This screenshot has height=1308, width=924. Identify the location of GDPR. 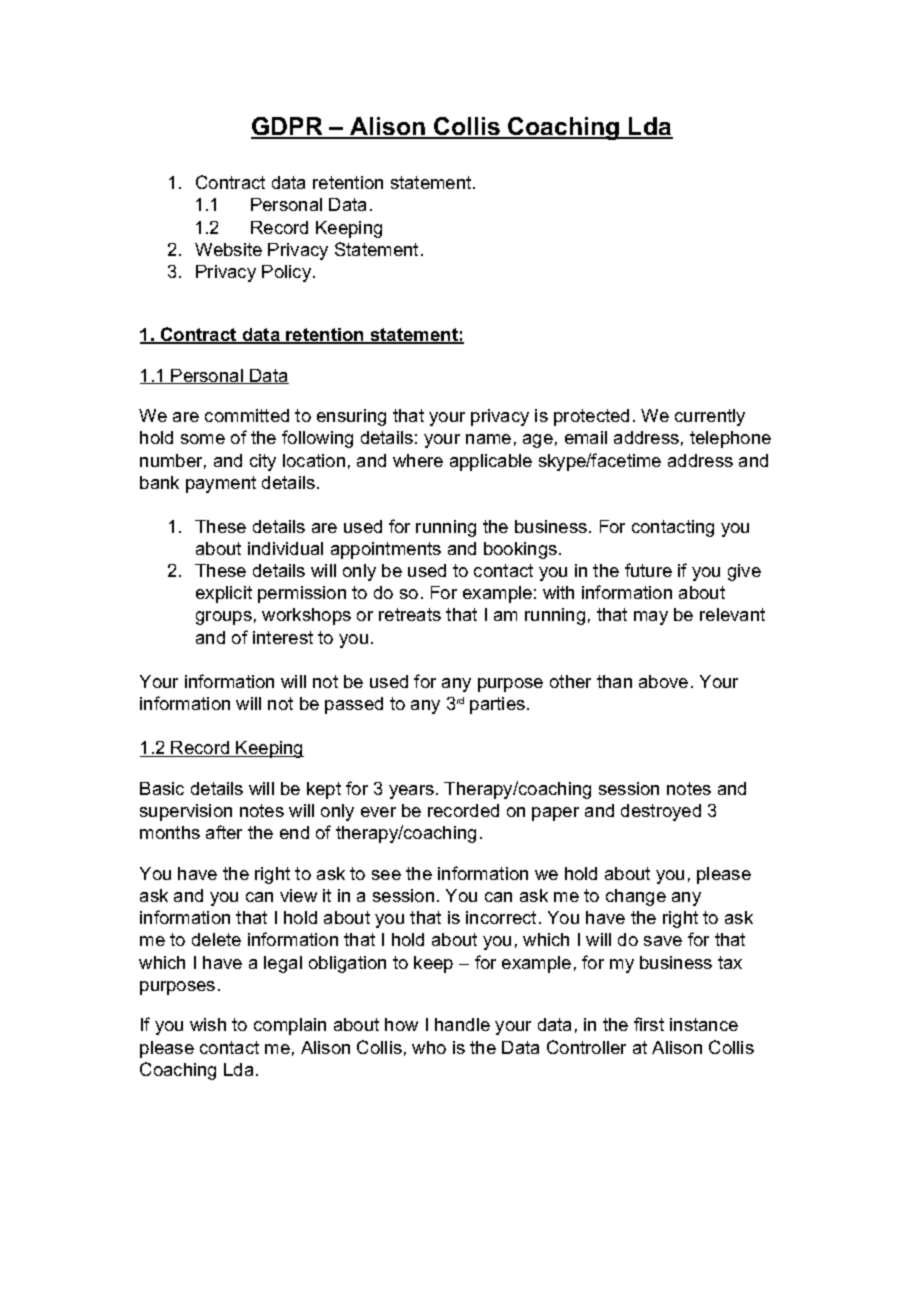
(288, 127).
